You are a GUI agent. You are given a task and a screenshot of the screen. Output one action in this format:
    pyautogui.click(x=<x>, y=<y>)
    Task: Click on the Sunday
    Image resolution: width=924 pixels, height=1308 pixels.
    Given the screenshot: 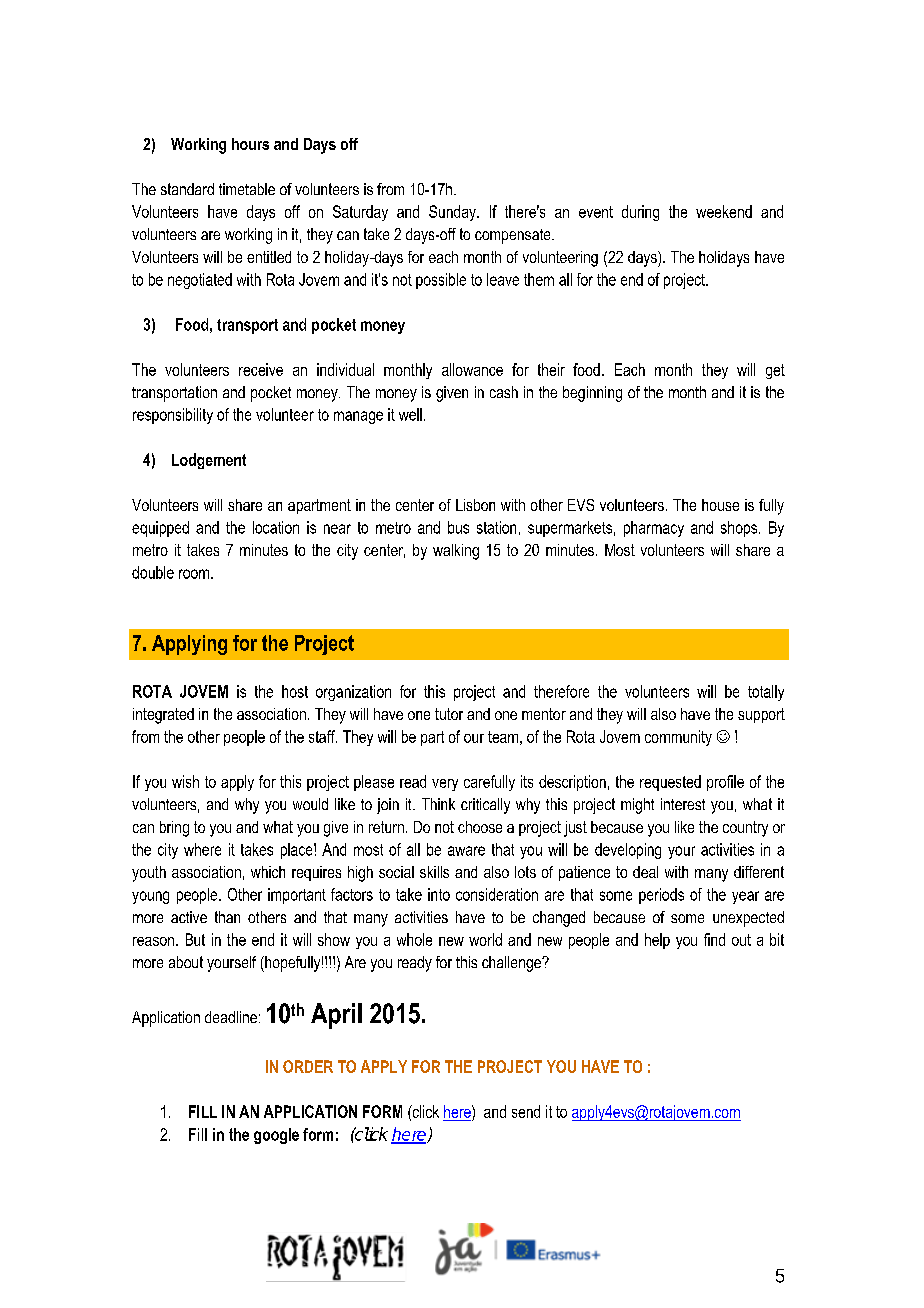 What is the action you would take?
    pyautogui.click(x=453, y=213)
